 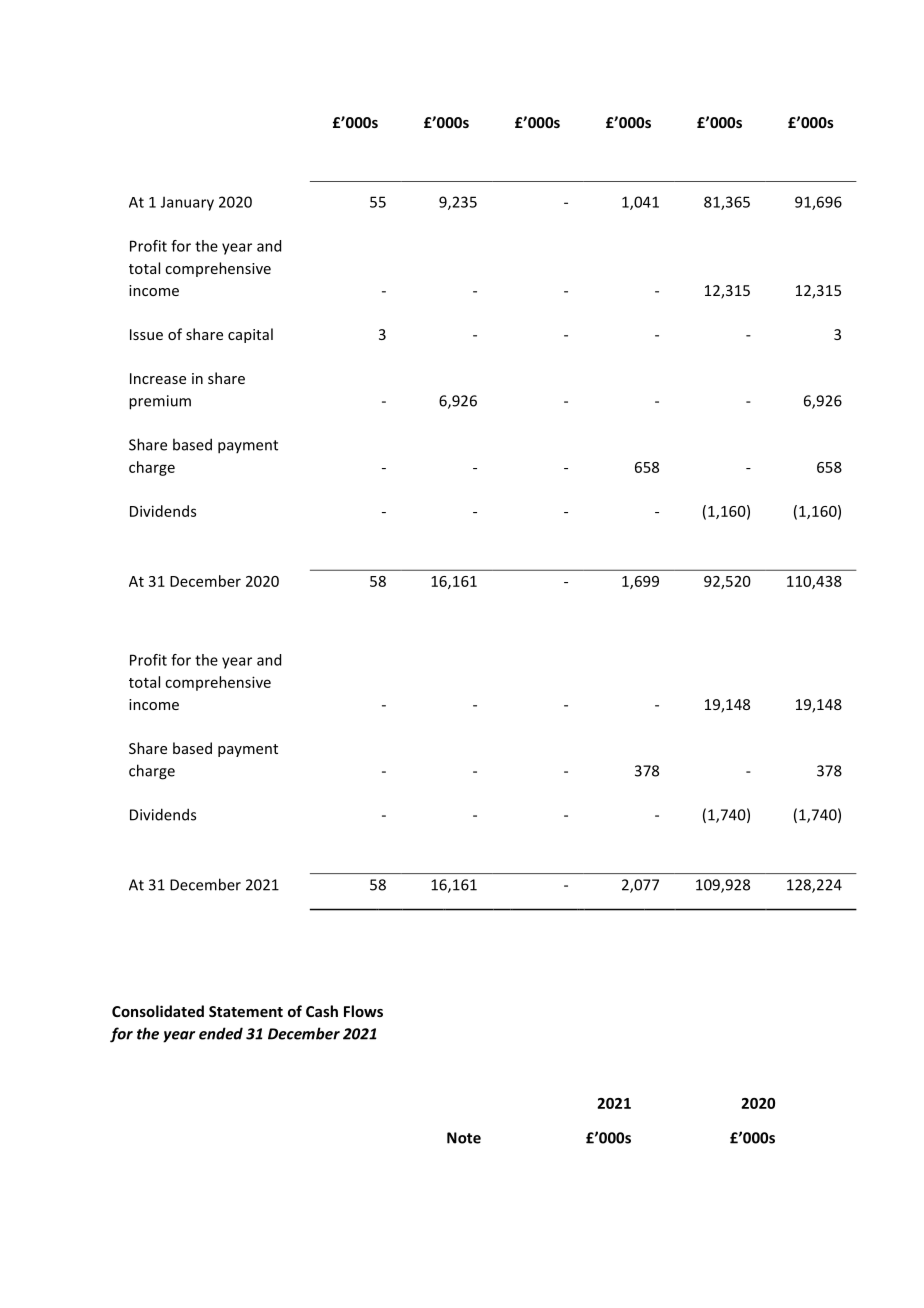 What do you see at coordinates (146, 334) in the document?
I see `Issue` at bounding box center [146, 334].
